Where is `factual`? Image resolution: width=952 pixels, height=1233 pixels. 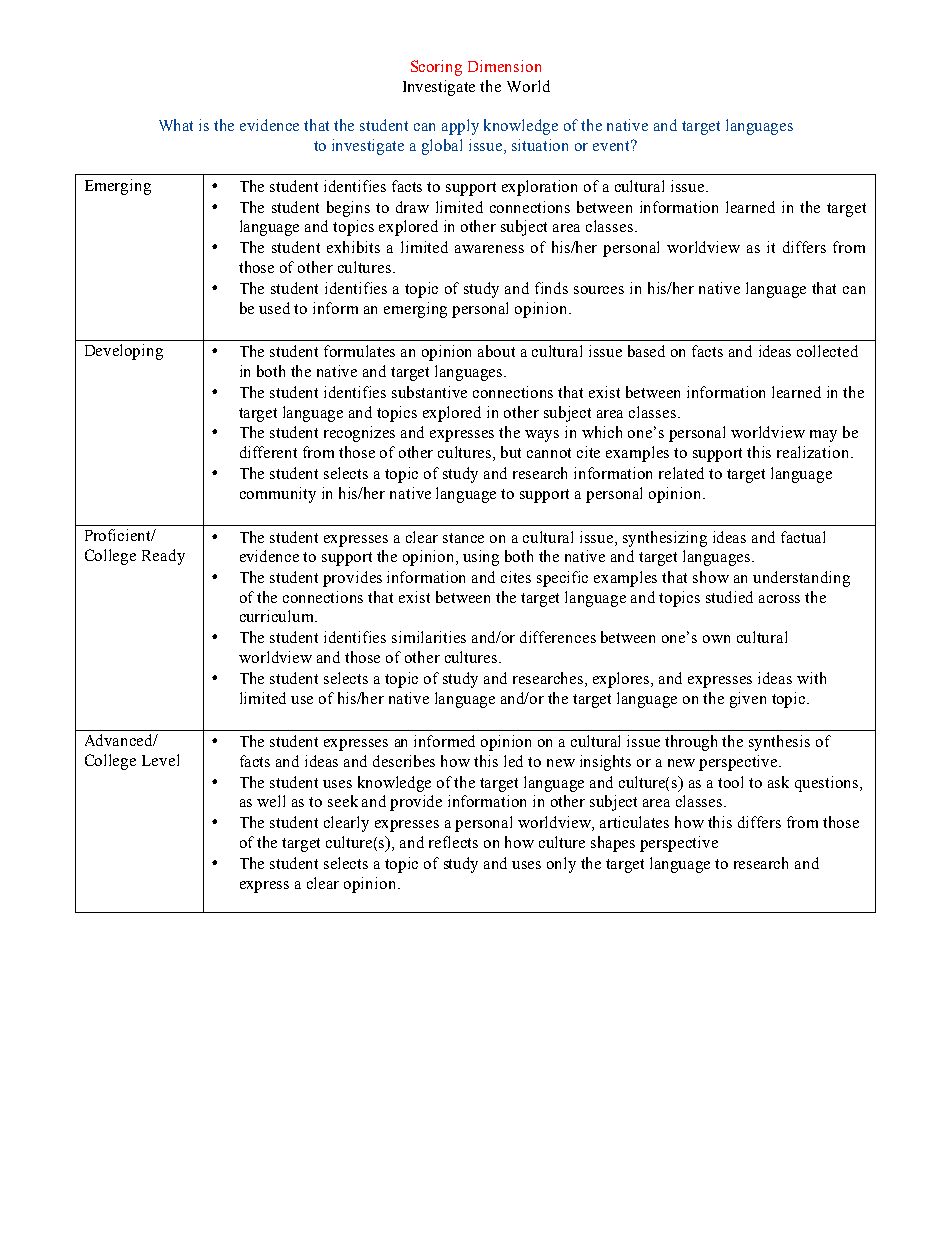 factual is located at coordinates (803, 537).
